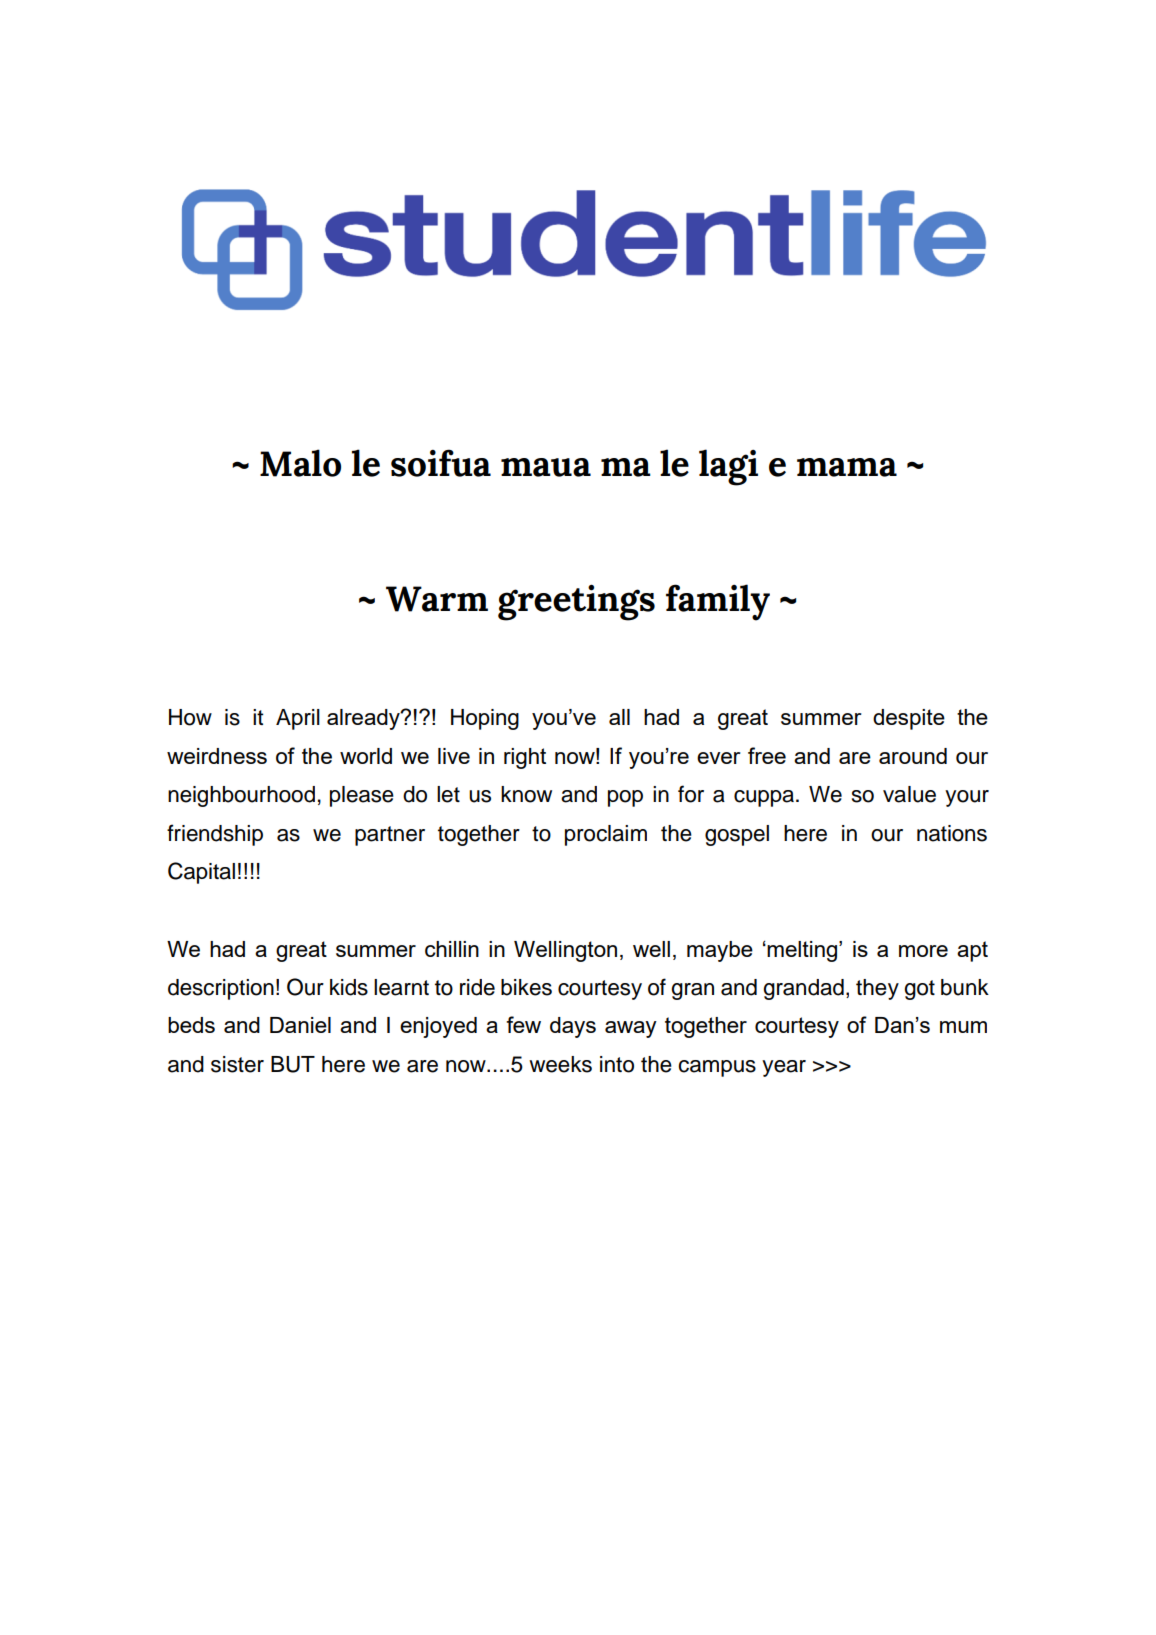 The image size is (1156, 1635). What do you see at coordinates (847, 467) in the document?
I see `mama` at bounding box center [847, 467].
